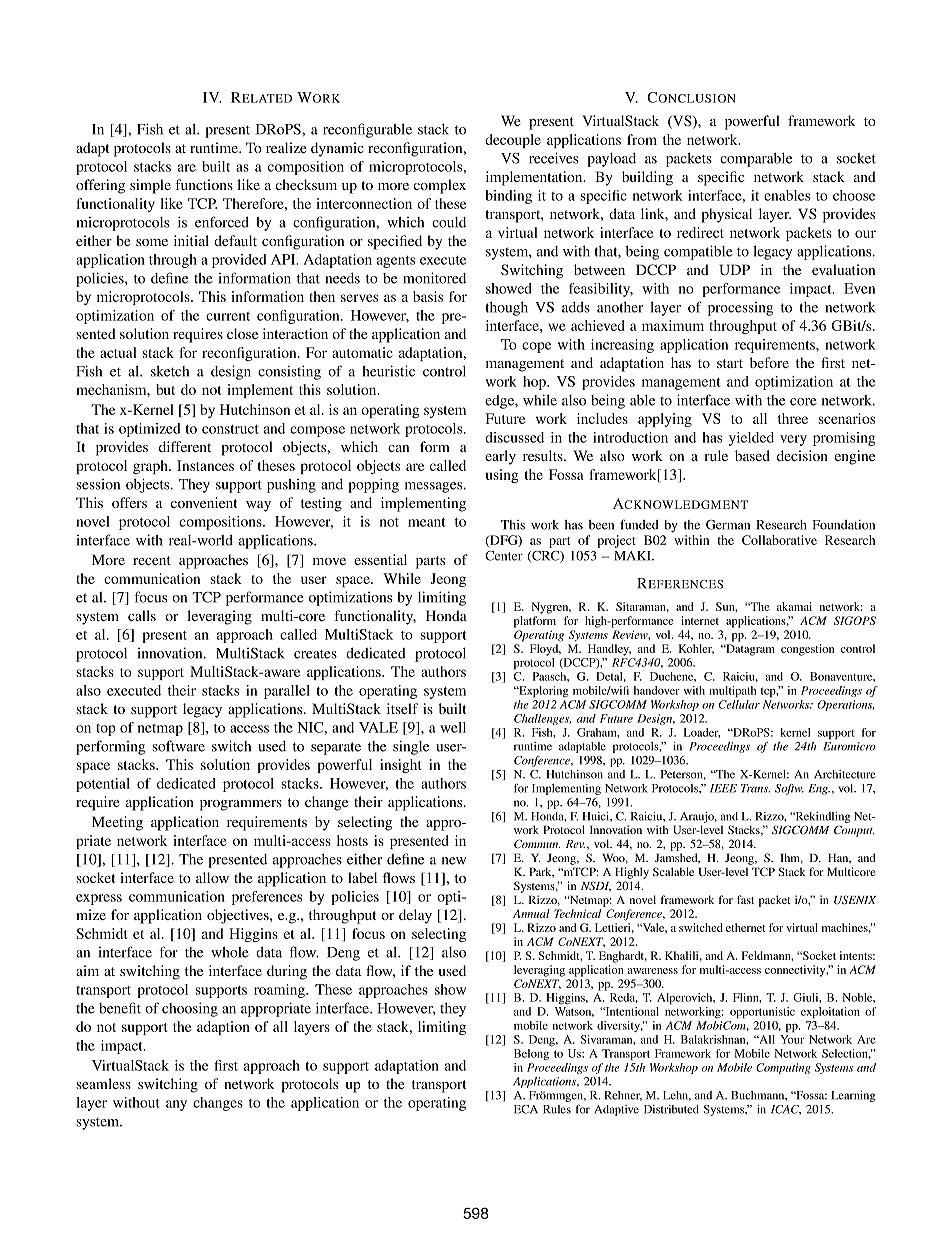  What do you see at coordinates (176, 1105) in the screenshot?
I see `any` at bounding box center [176, 1105].
